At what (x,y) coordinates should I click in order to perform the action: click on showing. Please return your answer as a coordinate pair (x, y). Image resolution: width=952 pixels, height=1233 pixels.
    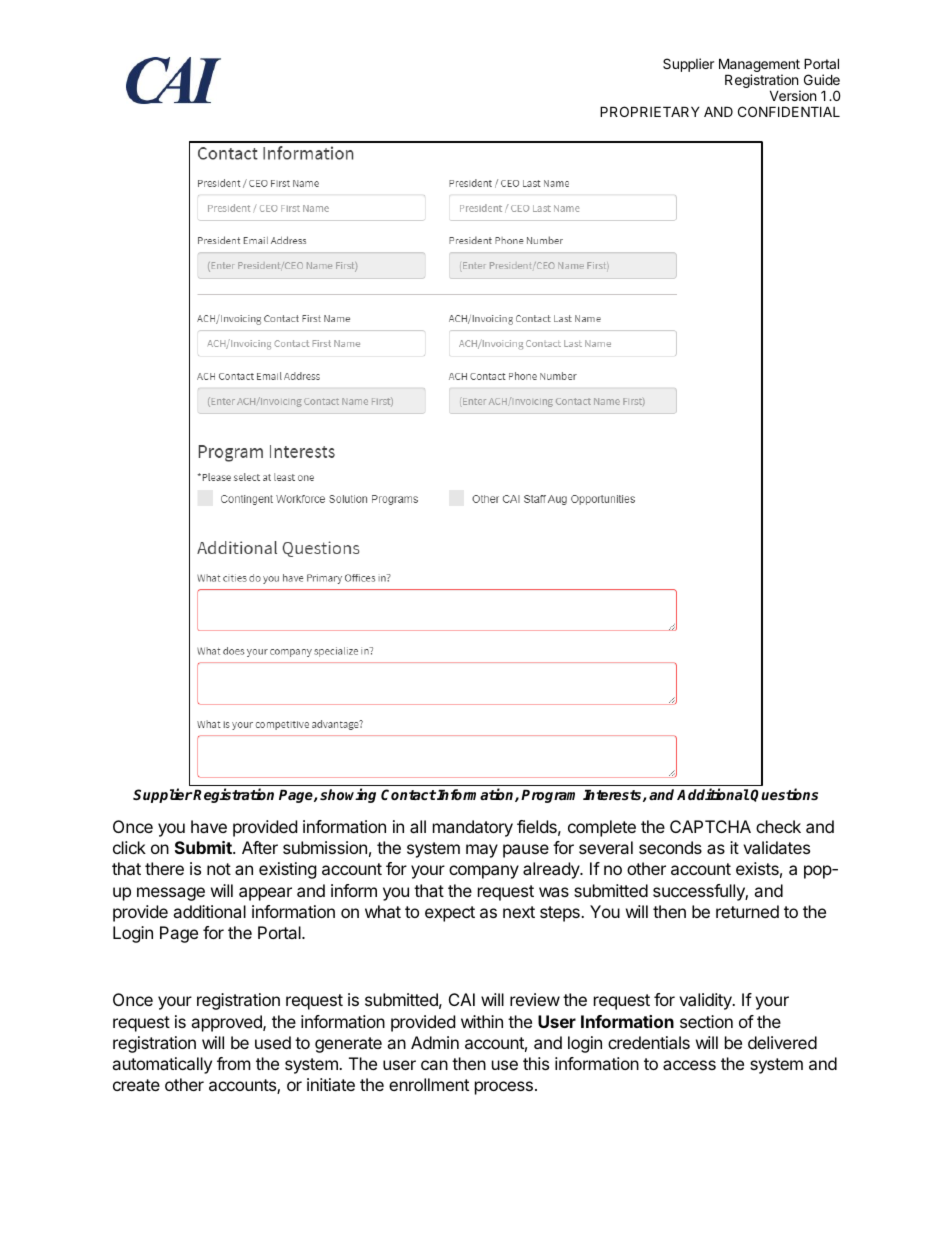
    Looking at the image, I should click on (348, 795).
